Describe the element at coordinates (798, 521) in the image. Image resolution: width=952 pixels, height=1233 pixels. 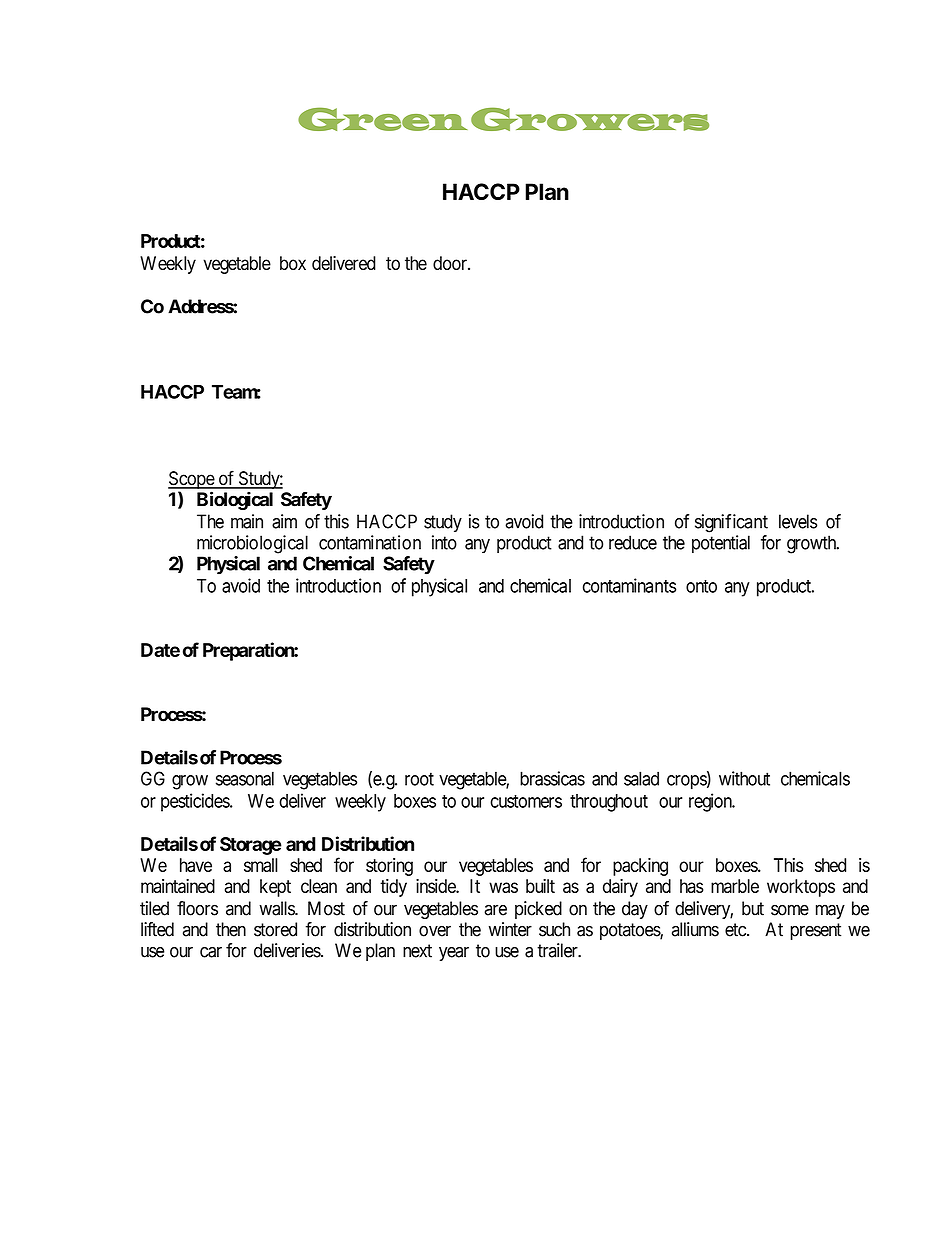
I see `levels` at that location.
